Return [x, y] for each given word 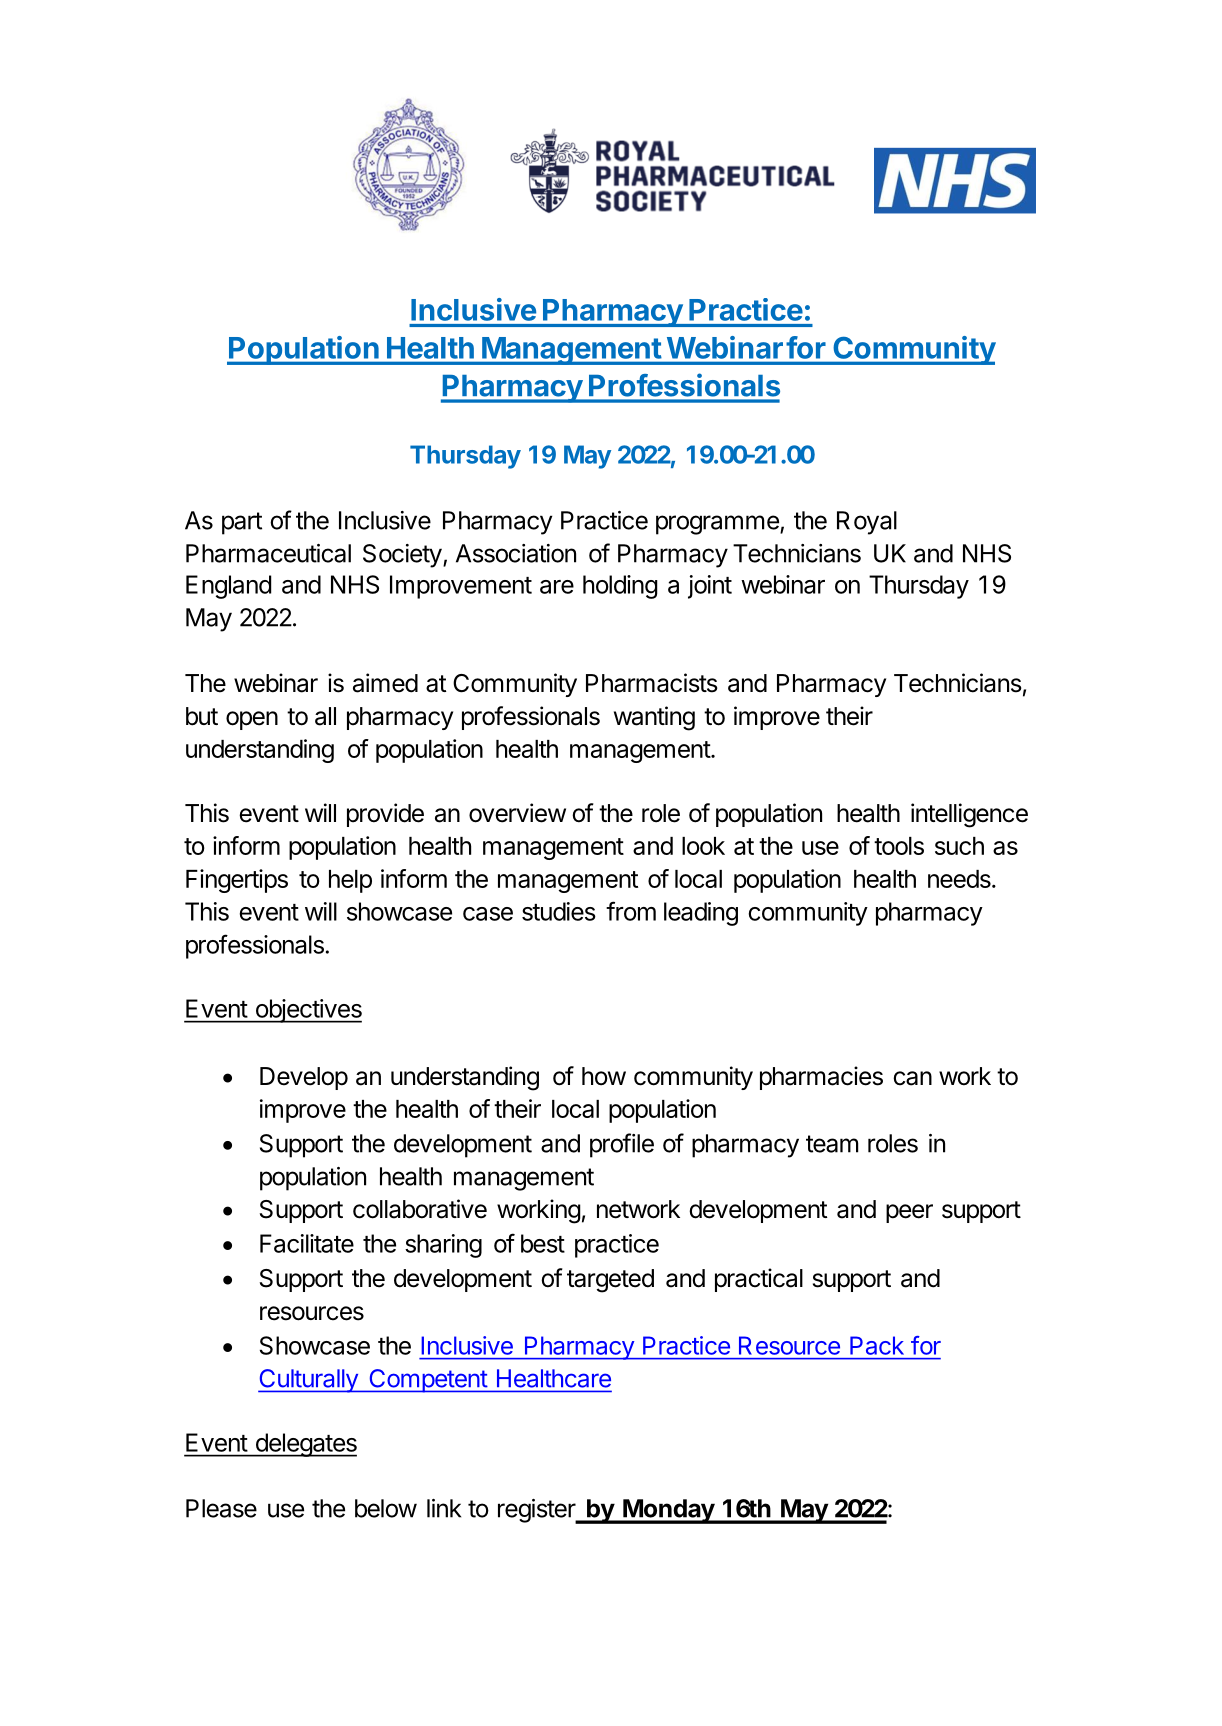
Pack [877, 1345]
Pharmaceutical [268, 553]
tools [899, 846]
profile [622, 1145]
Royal [867, 523]
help [350, 881]
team [832, 1144]
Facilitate [307, 1243]
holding [620, 587]
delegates [305, 1445]
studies [559, 911]
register [537, 1511]
